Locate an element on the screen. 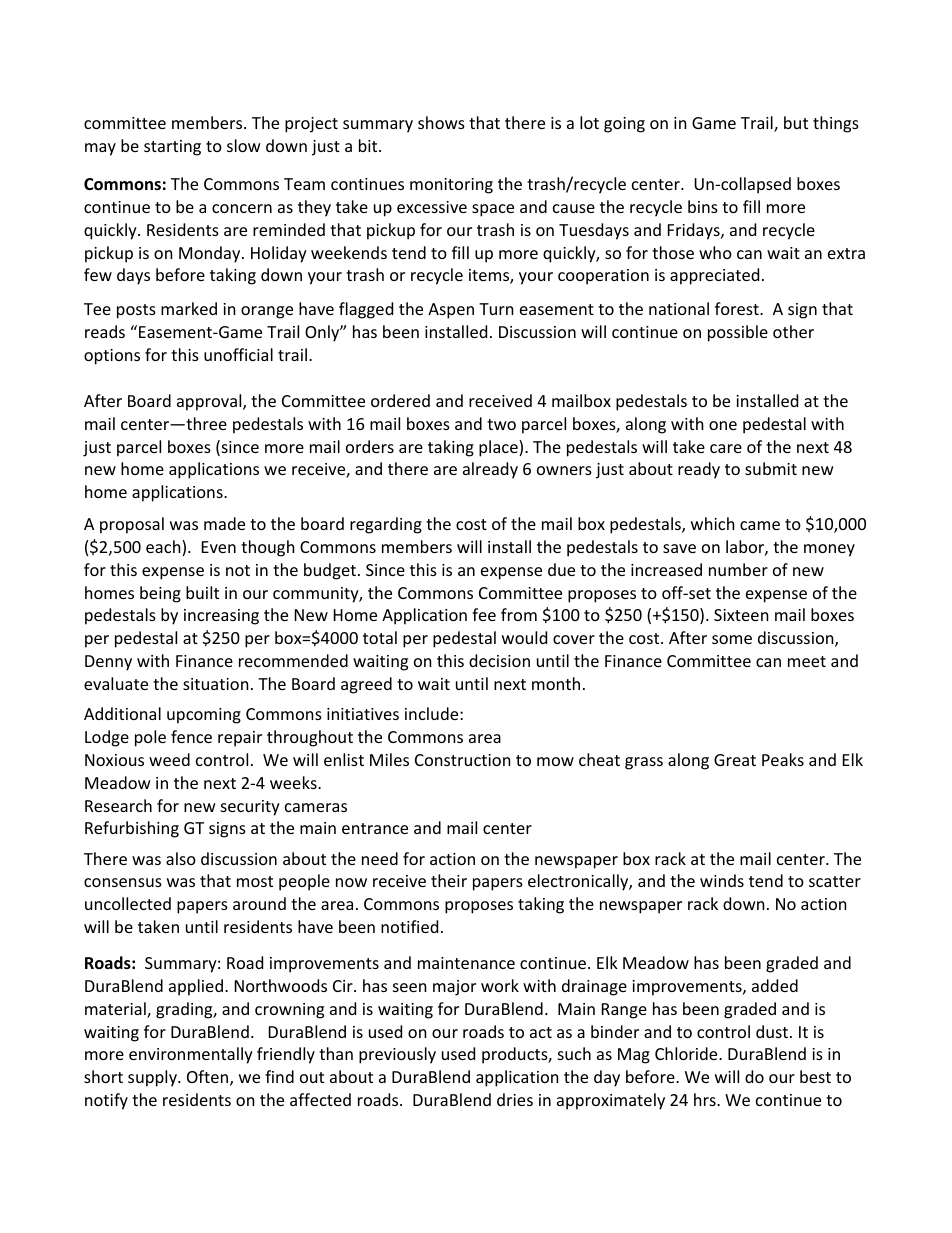  fee is located at coordinates (484, 614).
